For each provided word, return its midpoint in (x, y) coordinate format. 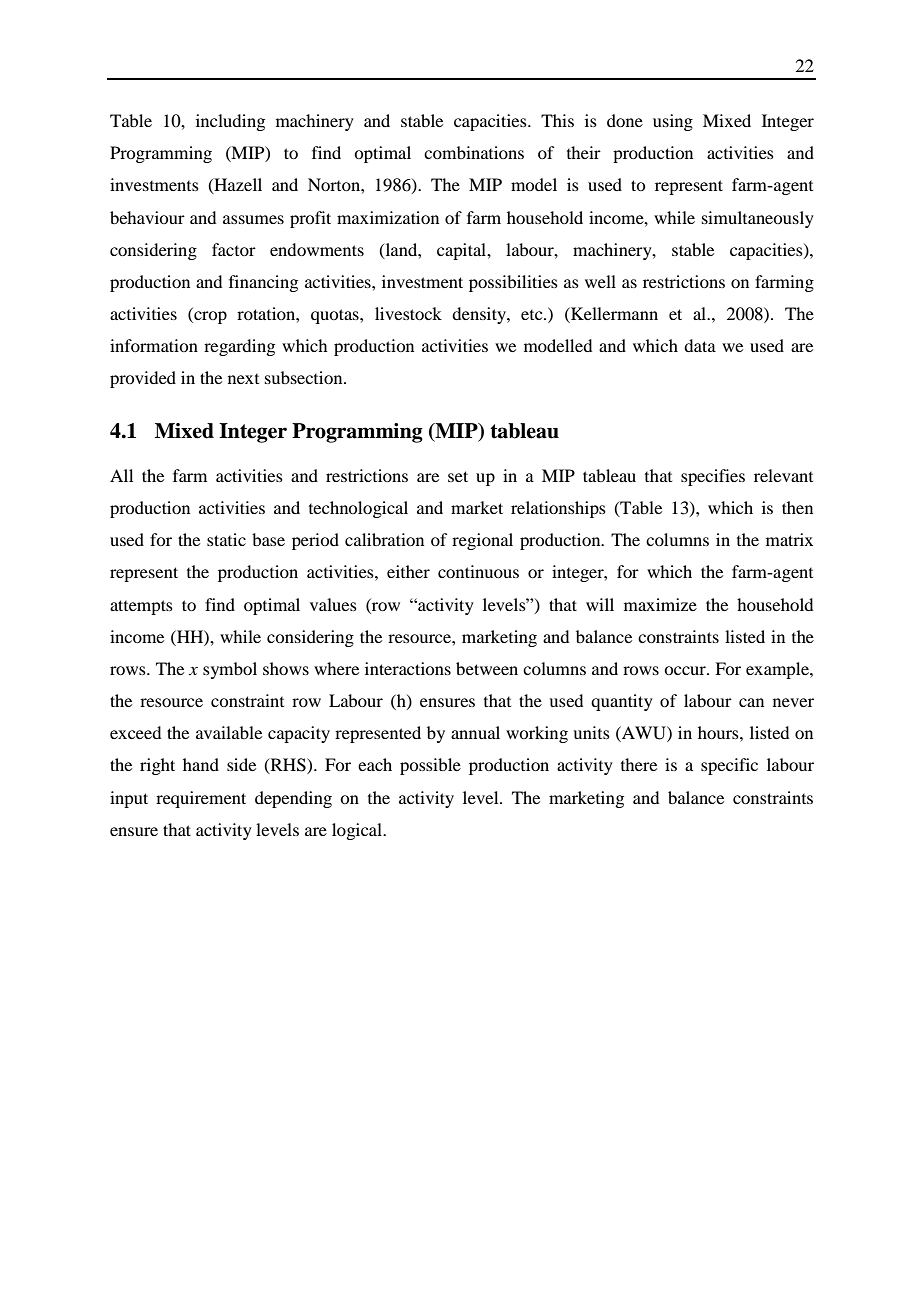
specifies (713, 477)
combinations (474, 152)
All (121, 475)
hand (201, 764)
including (230, 122)
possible (430, 766)
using (673, 122)
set (458, 476)
